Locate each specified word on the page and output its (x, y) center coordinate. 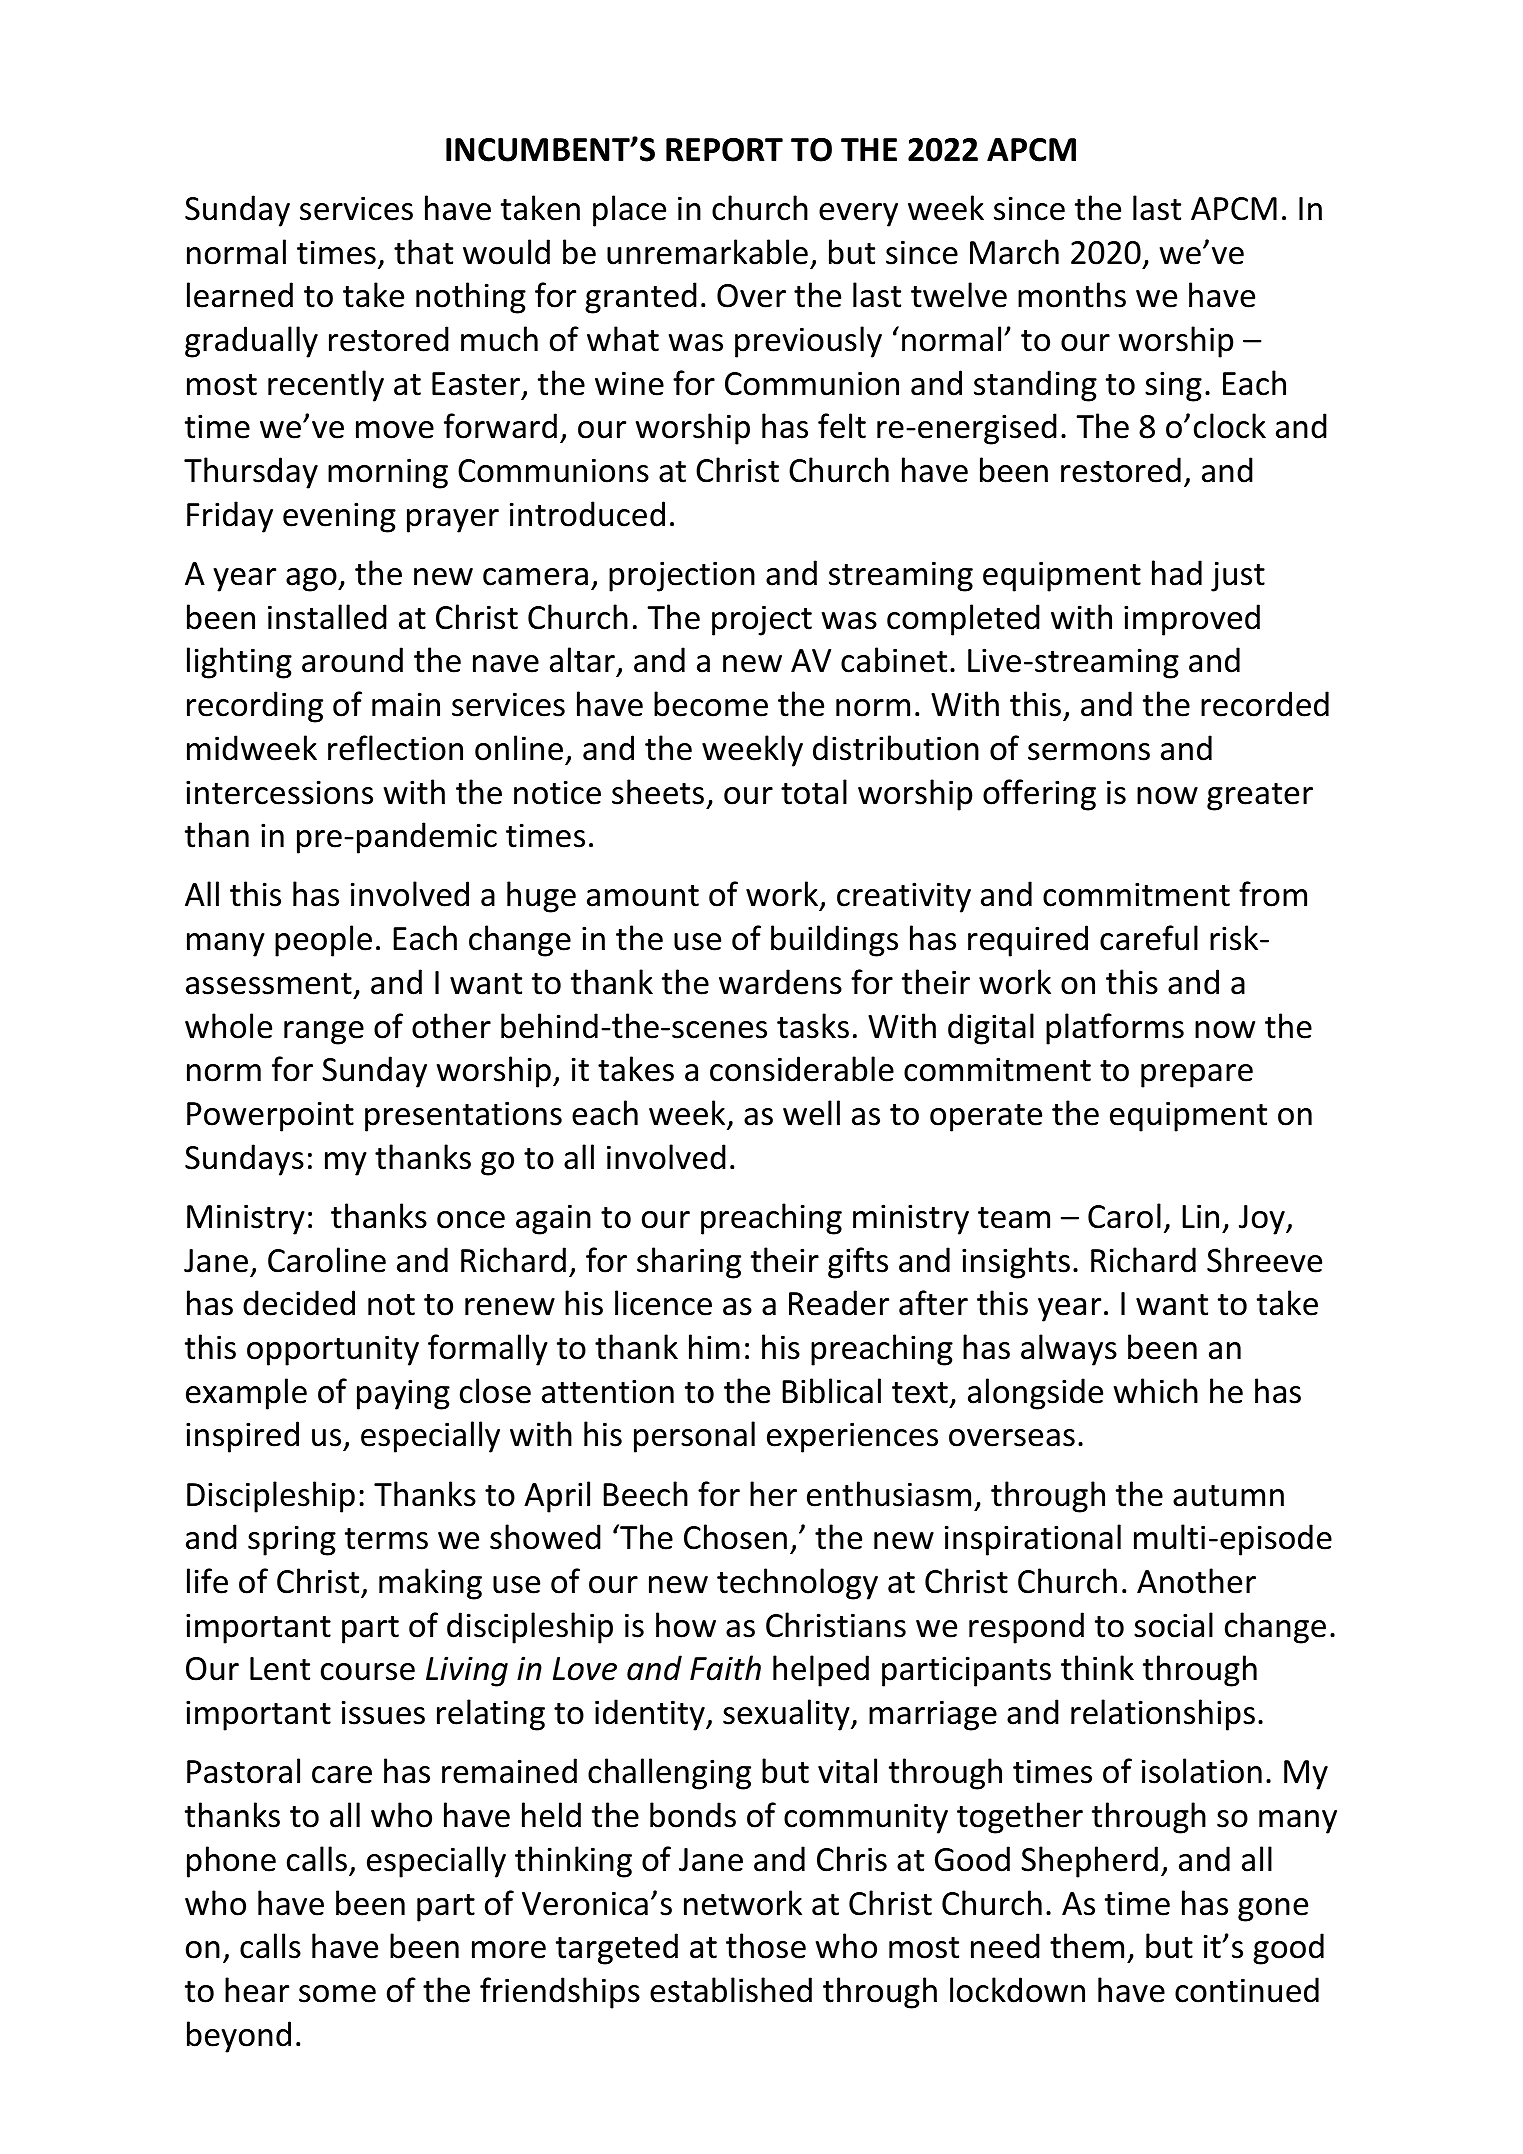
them (1087, 1946)
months (1072, 295)
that (423, 252)
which (1156, 1391)
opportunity (333, 1350)
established (731, 1990)
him (714, 1346)
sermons (1089, 752)
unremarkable (707, 252)
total (814, 792)
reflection (395, 748)
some (337, 1994)
